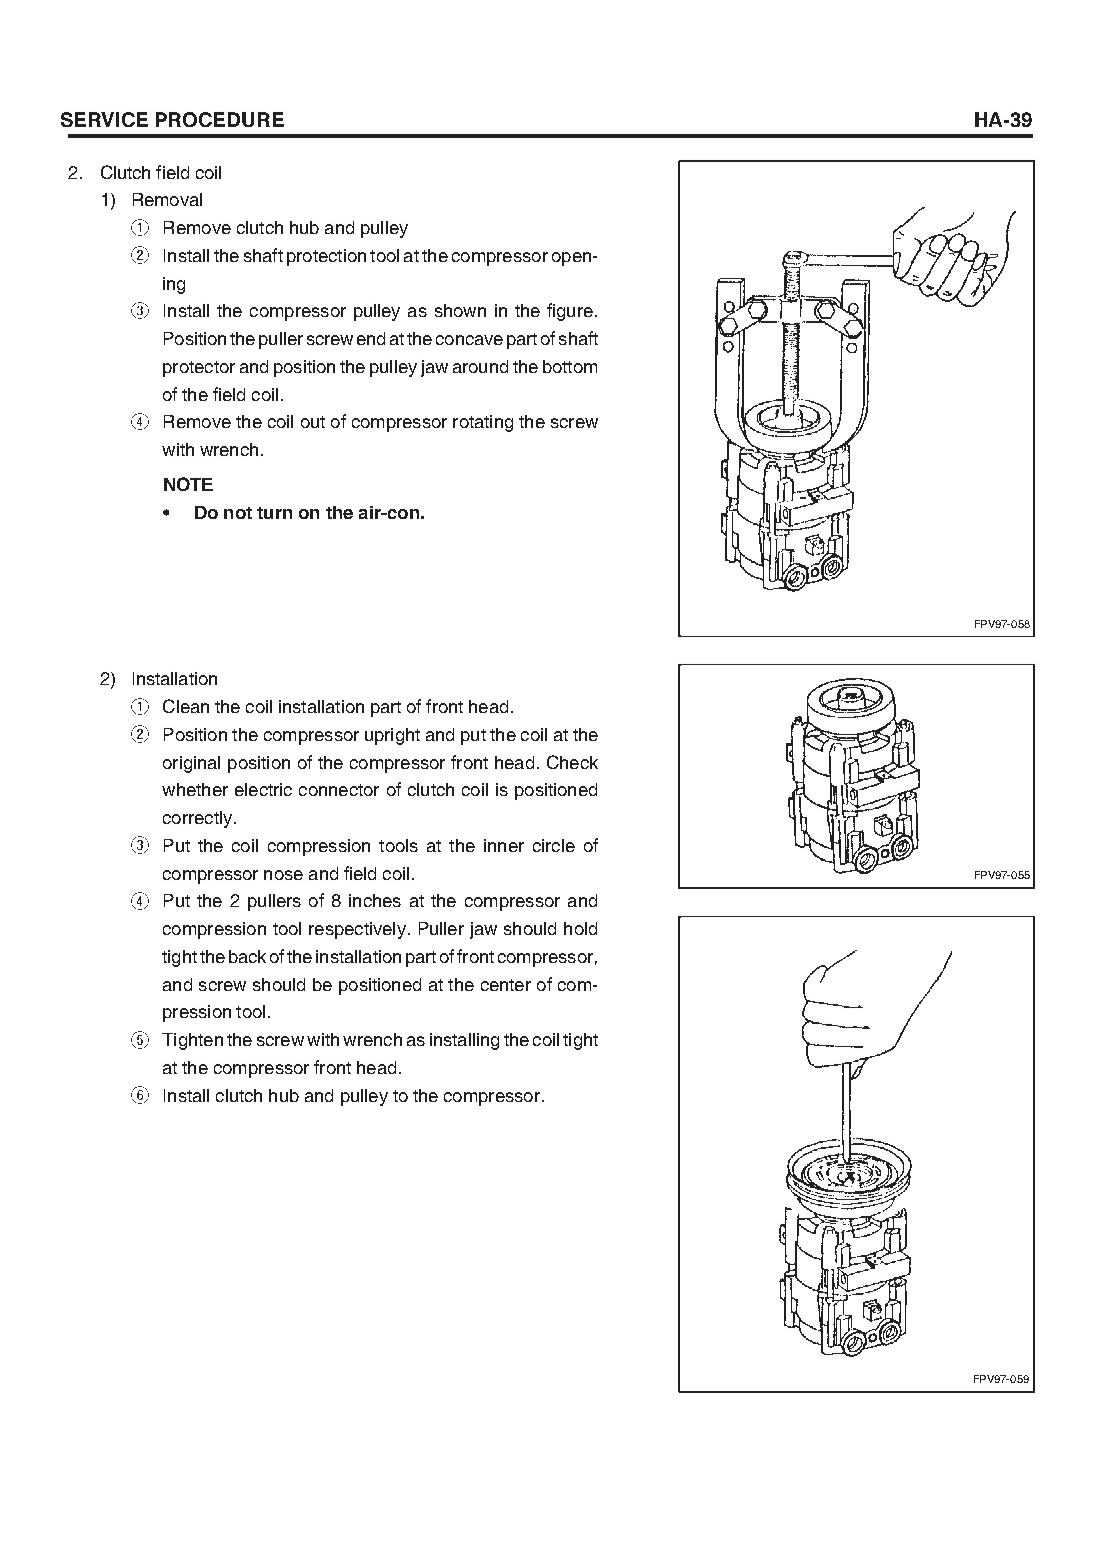  What do you see at coordinates (357, 930) in the document?
I see `respectively` at bounding box center [357, 930].
